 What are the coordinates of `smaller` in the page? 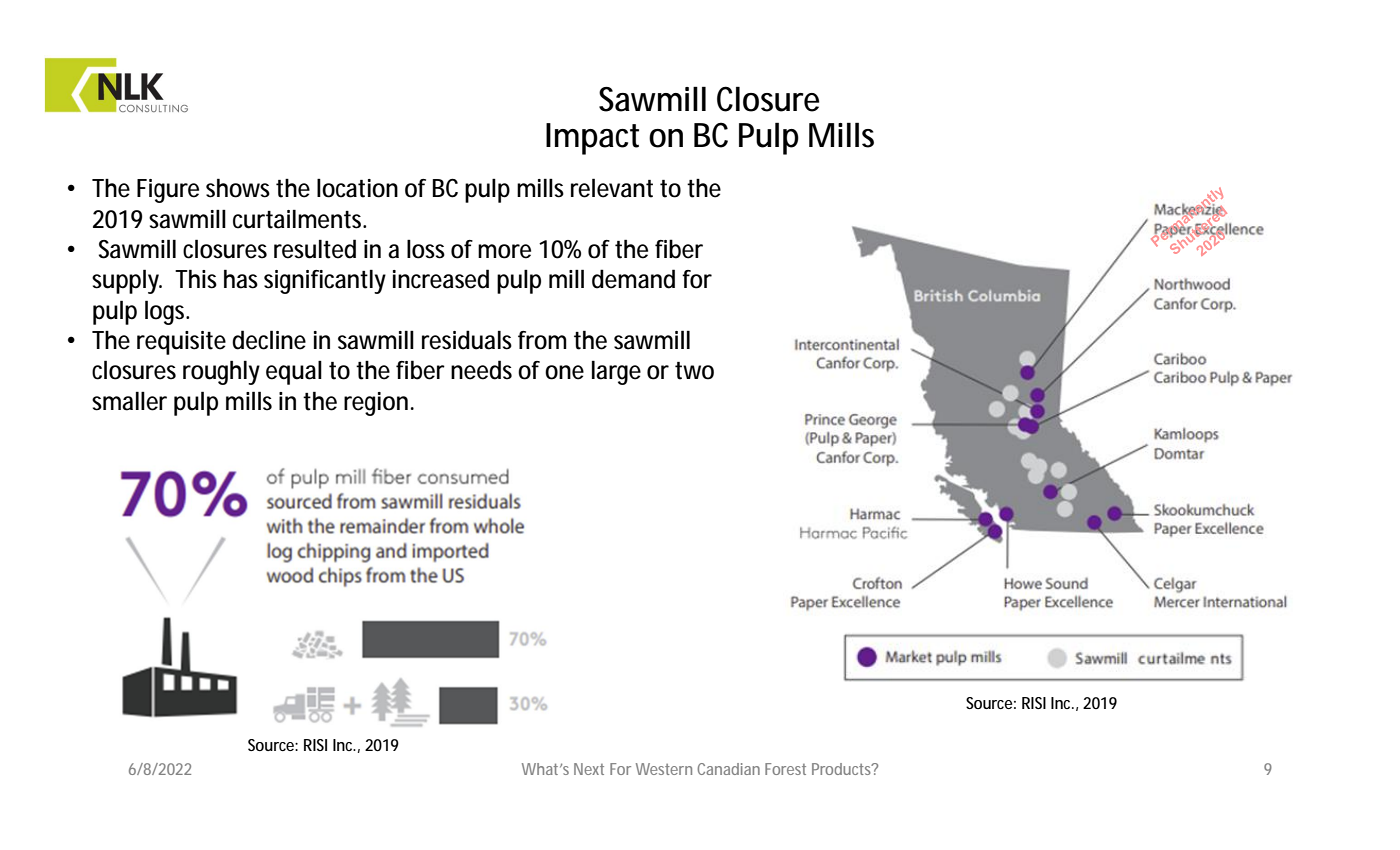 It's located at (129, 401).
